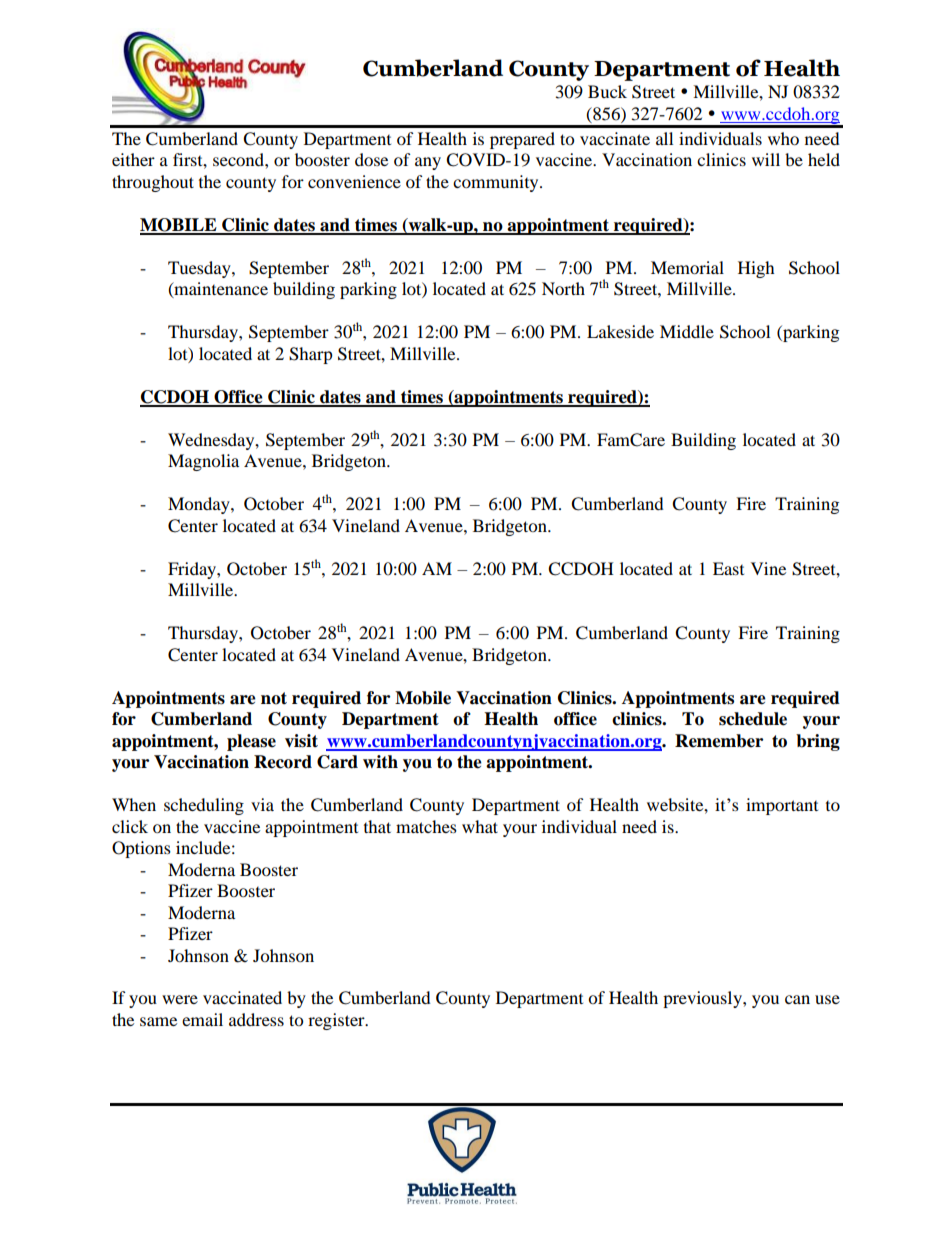 This page has height=1233, width=952. What do you see at coordinates (687, 331) in the page?
I see `Middle` at bounding box center [687, 331].
